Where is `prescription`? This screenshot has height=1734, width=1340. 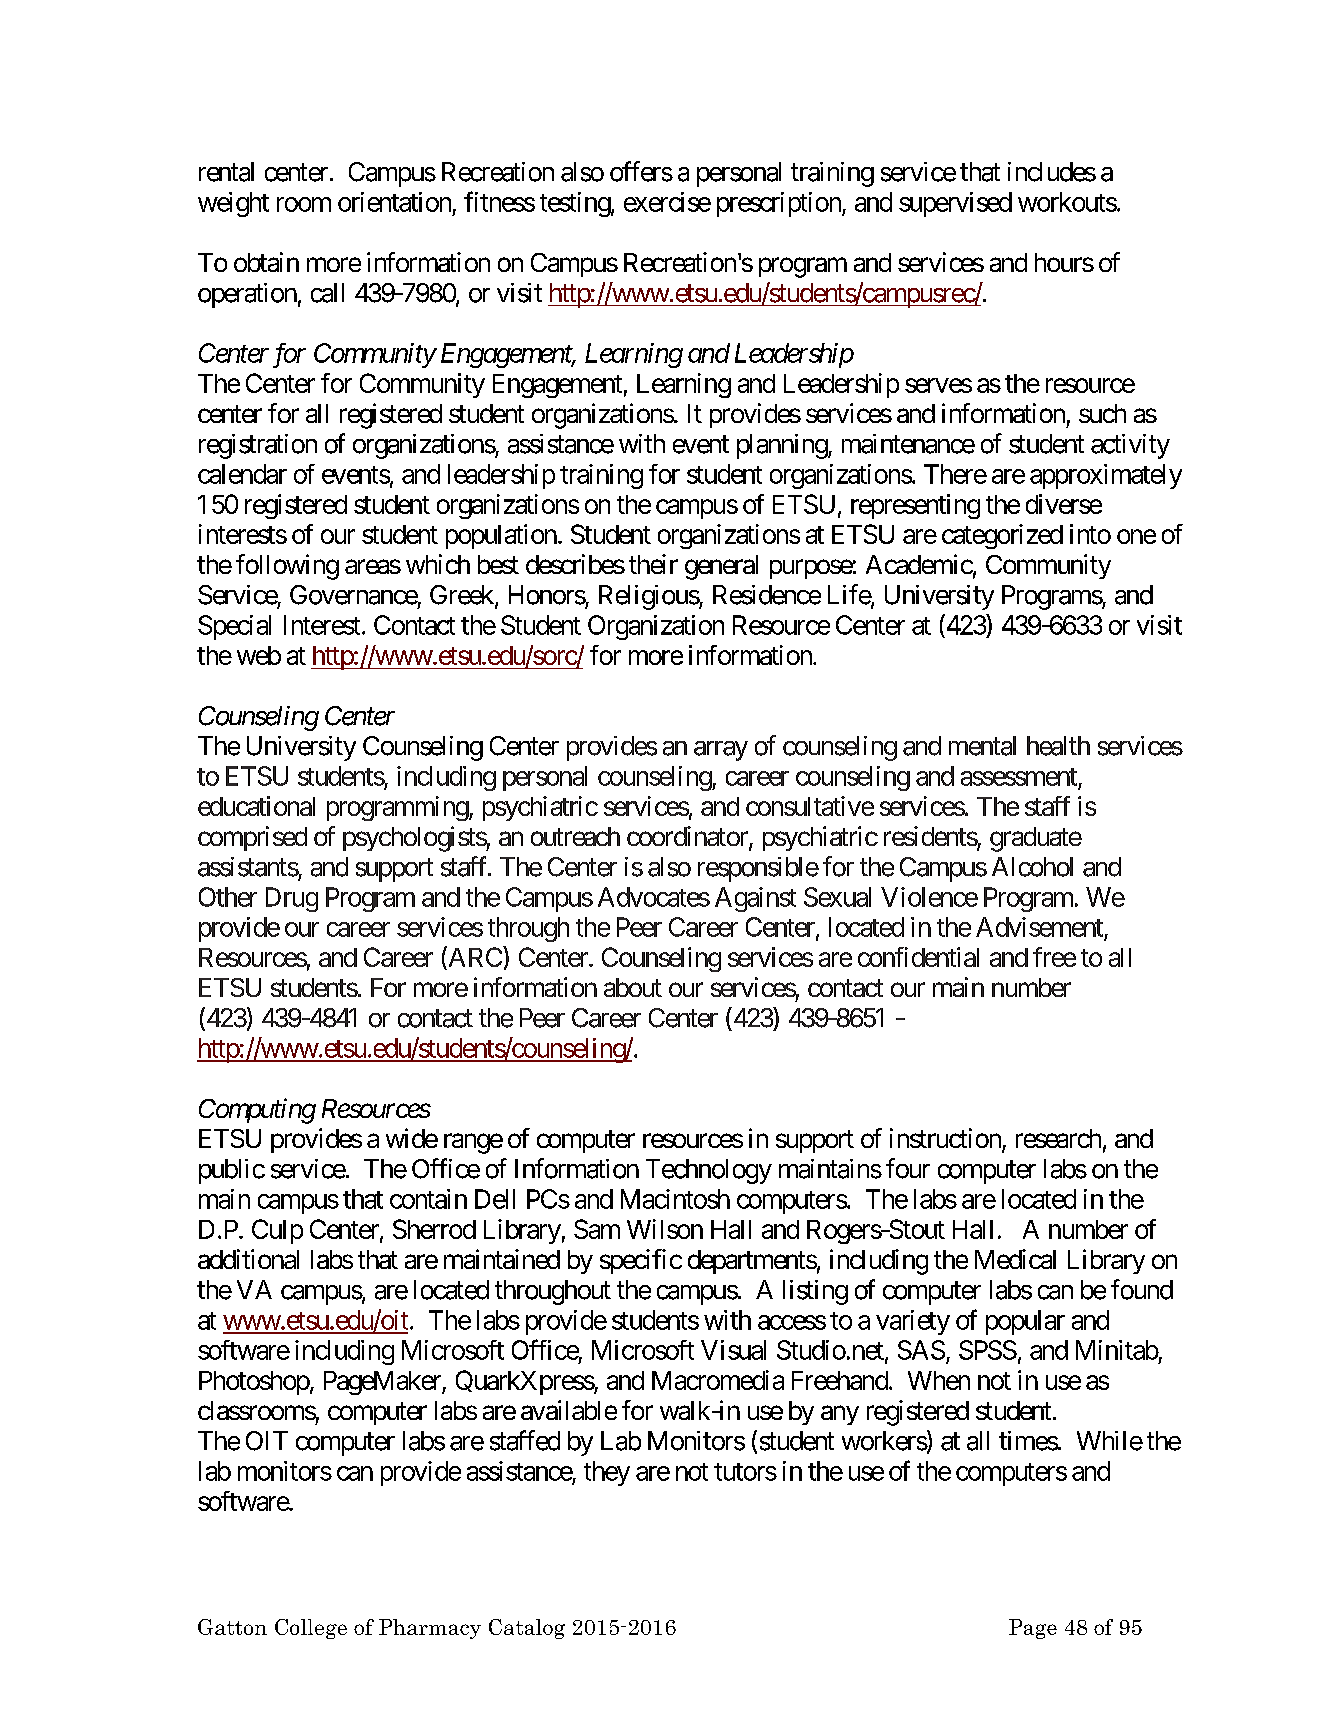 prescription is located at coordinates (780, 204).
